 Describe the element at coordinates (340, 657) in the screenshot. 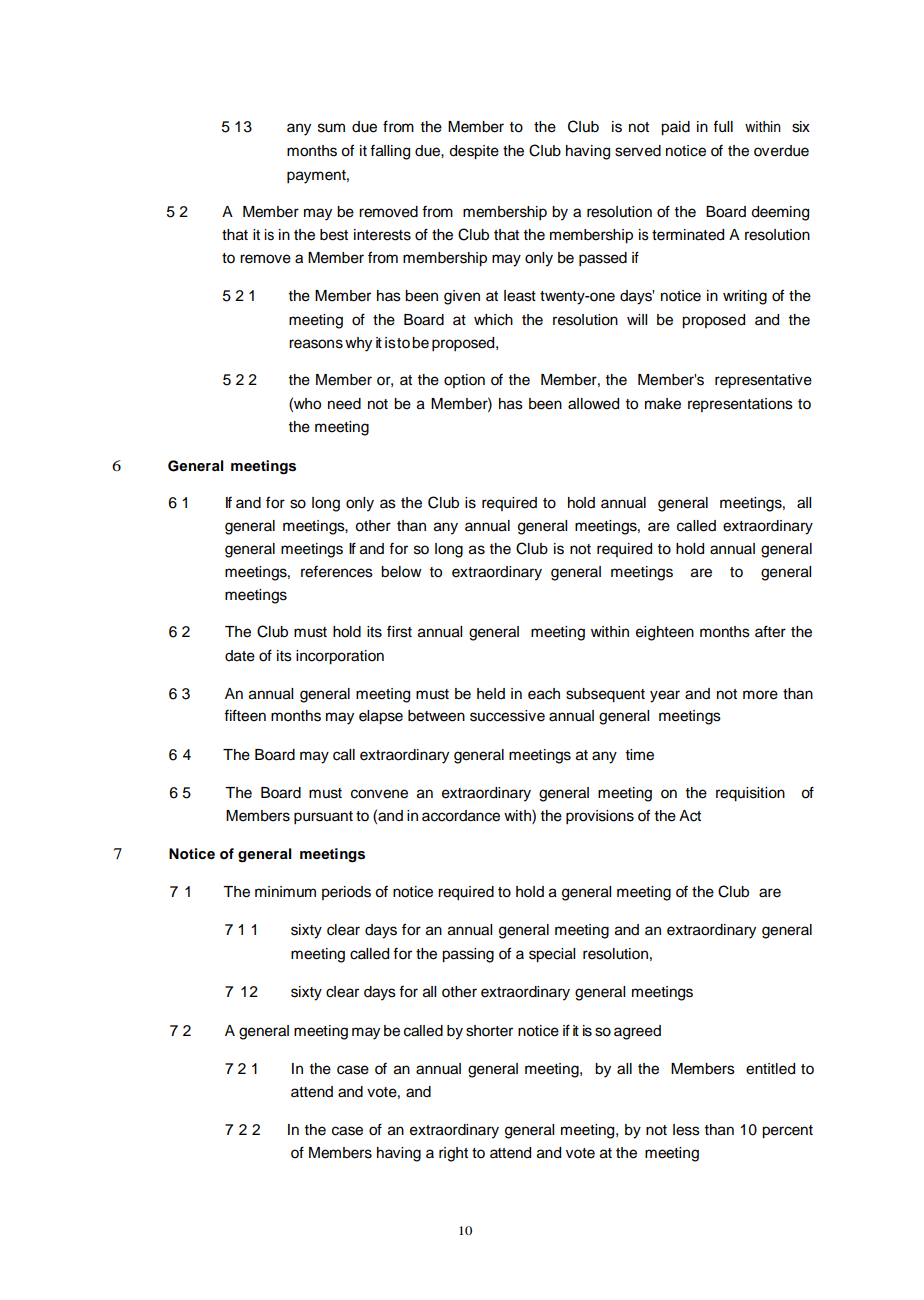

I see `incorporation` at that location.
